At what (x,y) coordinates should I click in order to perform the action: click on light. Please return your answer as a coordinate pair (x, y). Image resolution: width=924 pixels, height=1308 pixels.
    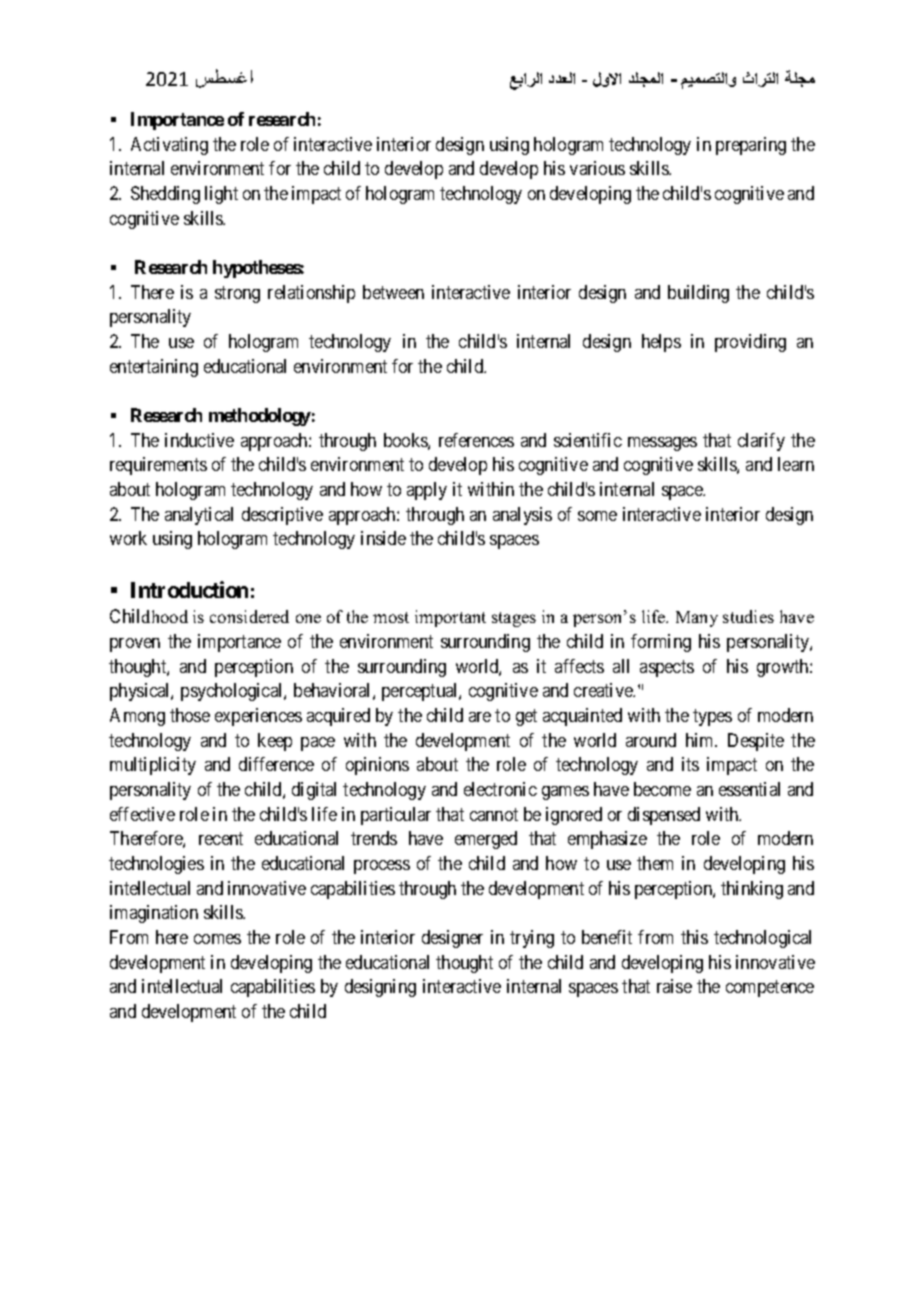
    Looking at the image, I should click on (221, 195).
